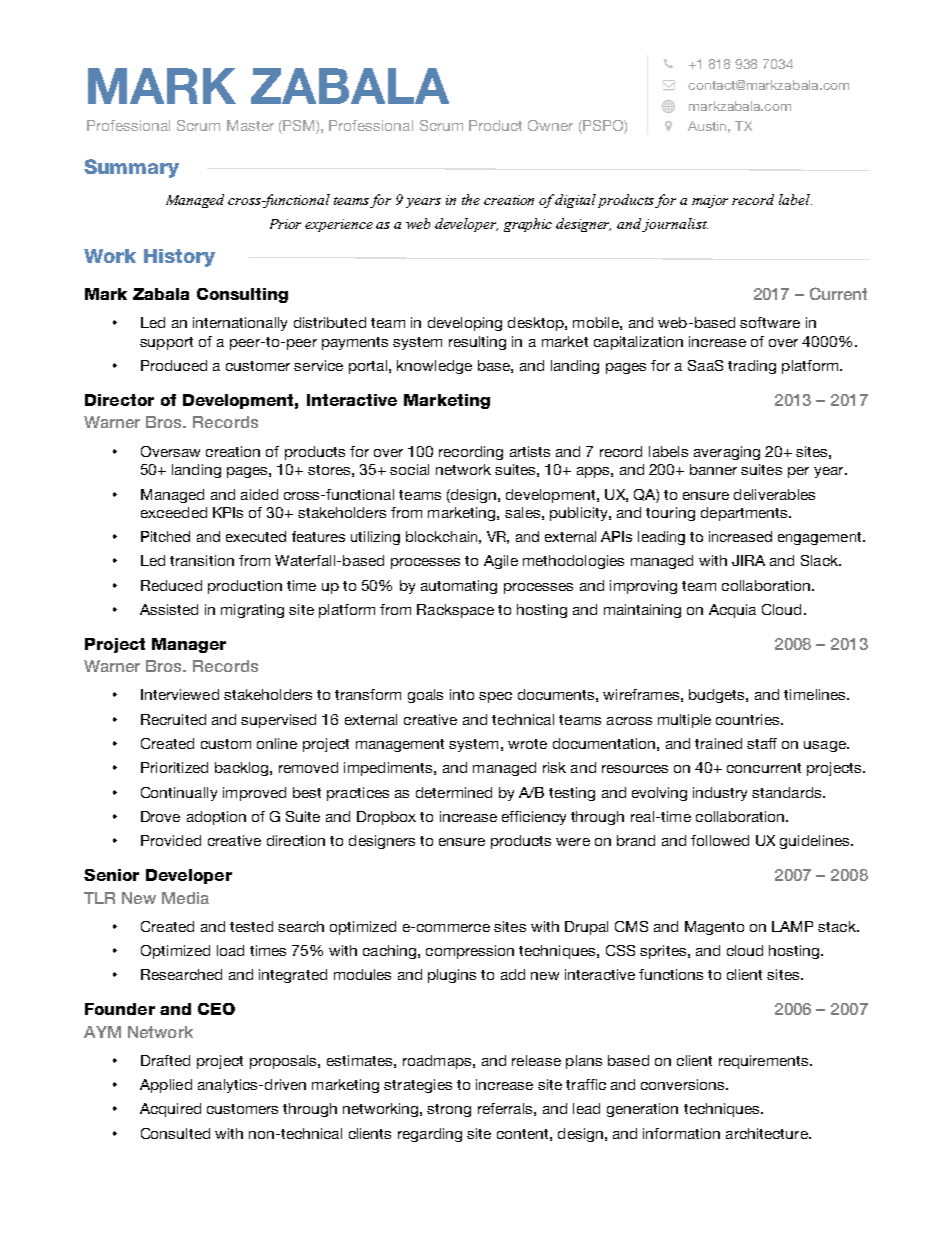 This page has height=1233, width=952. What do you see at coordinates (710, 201) in the page?
I see `major` at bounding box center [710, 201].
